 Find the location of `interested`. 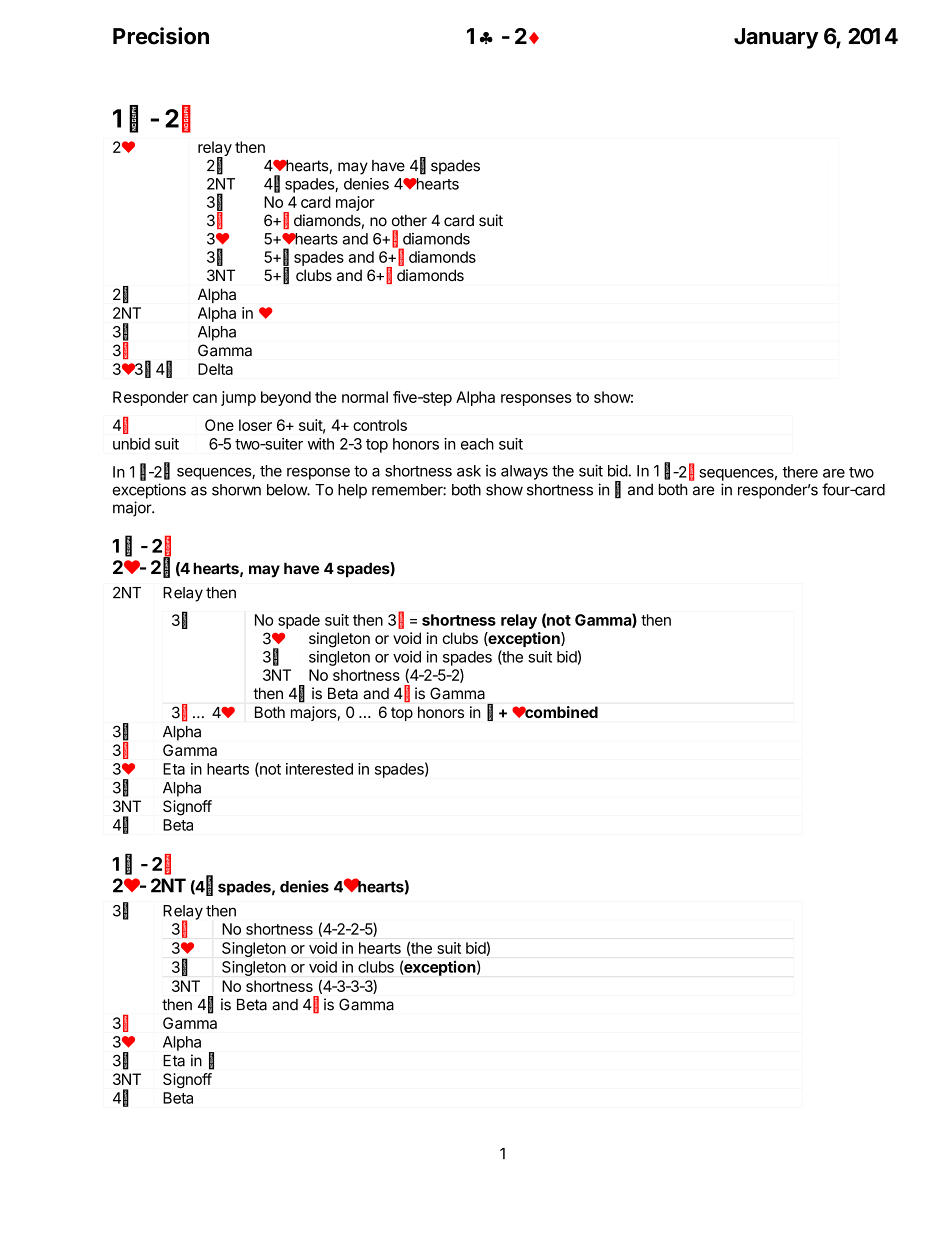

interested is located at coordinates (319, 769).
